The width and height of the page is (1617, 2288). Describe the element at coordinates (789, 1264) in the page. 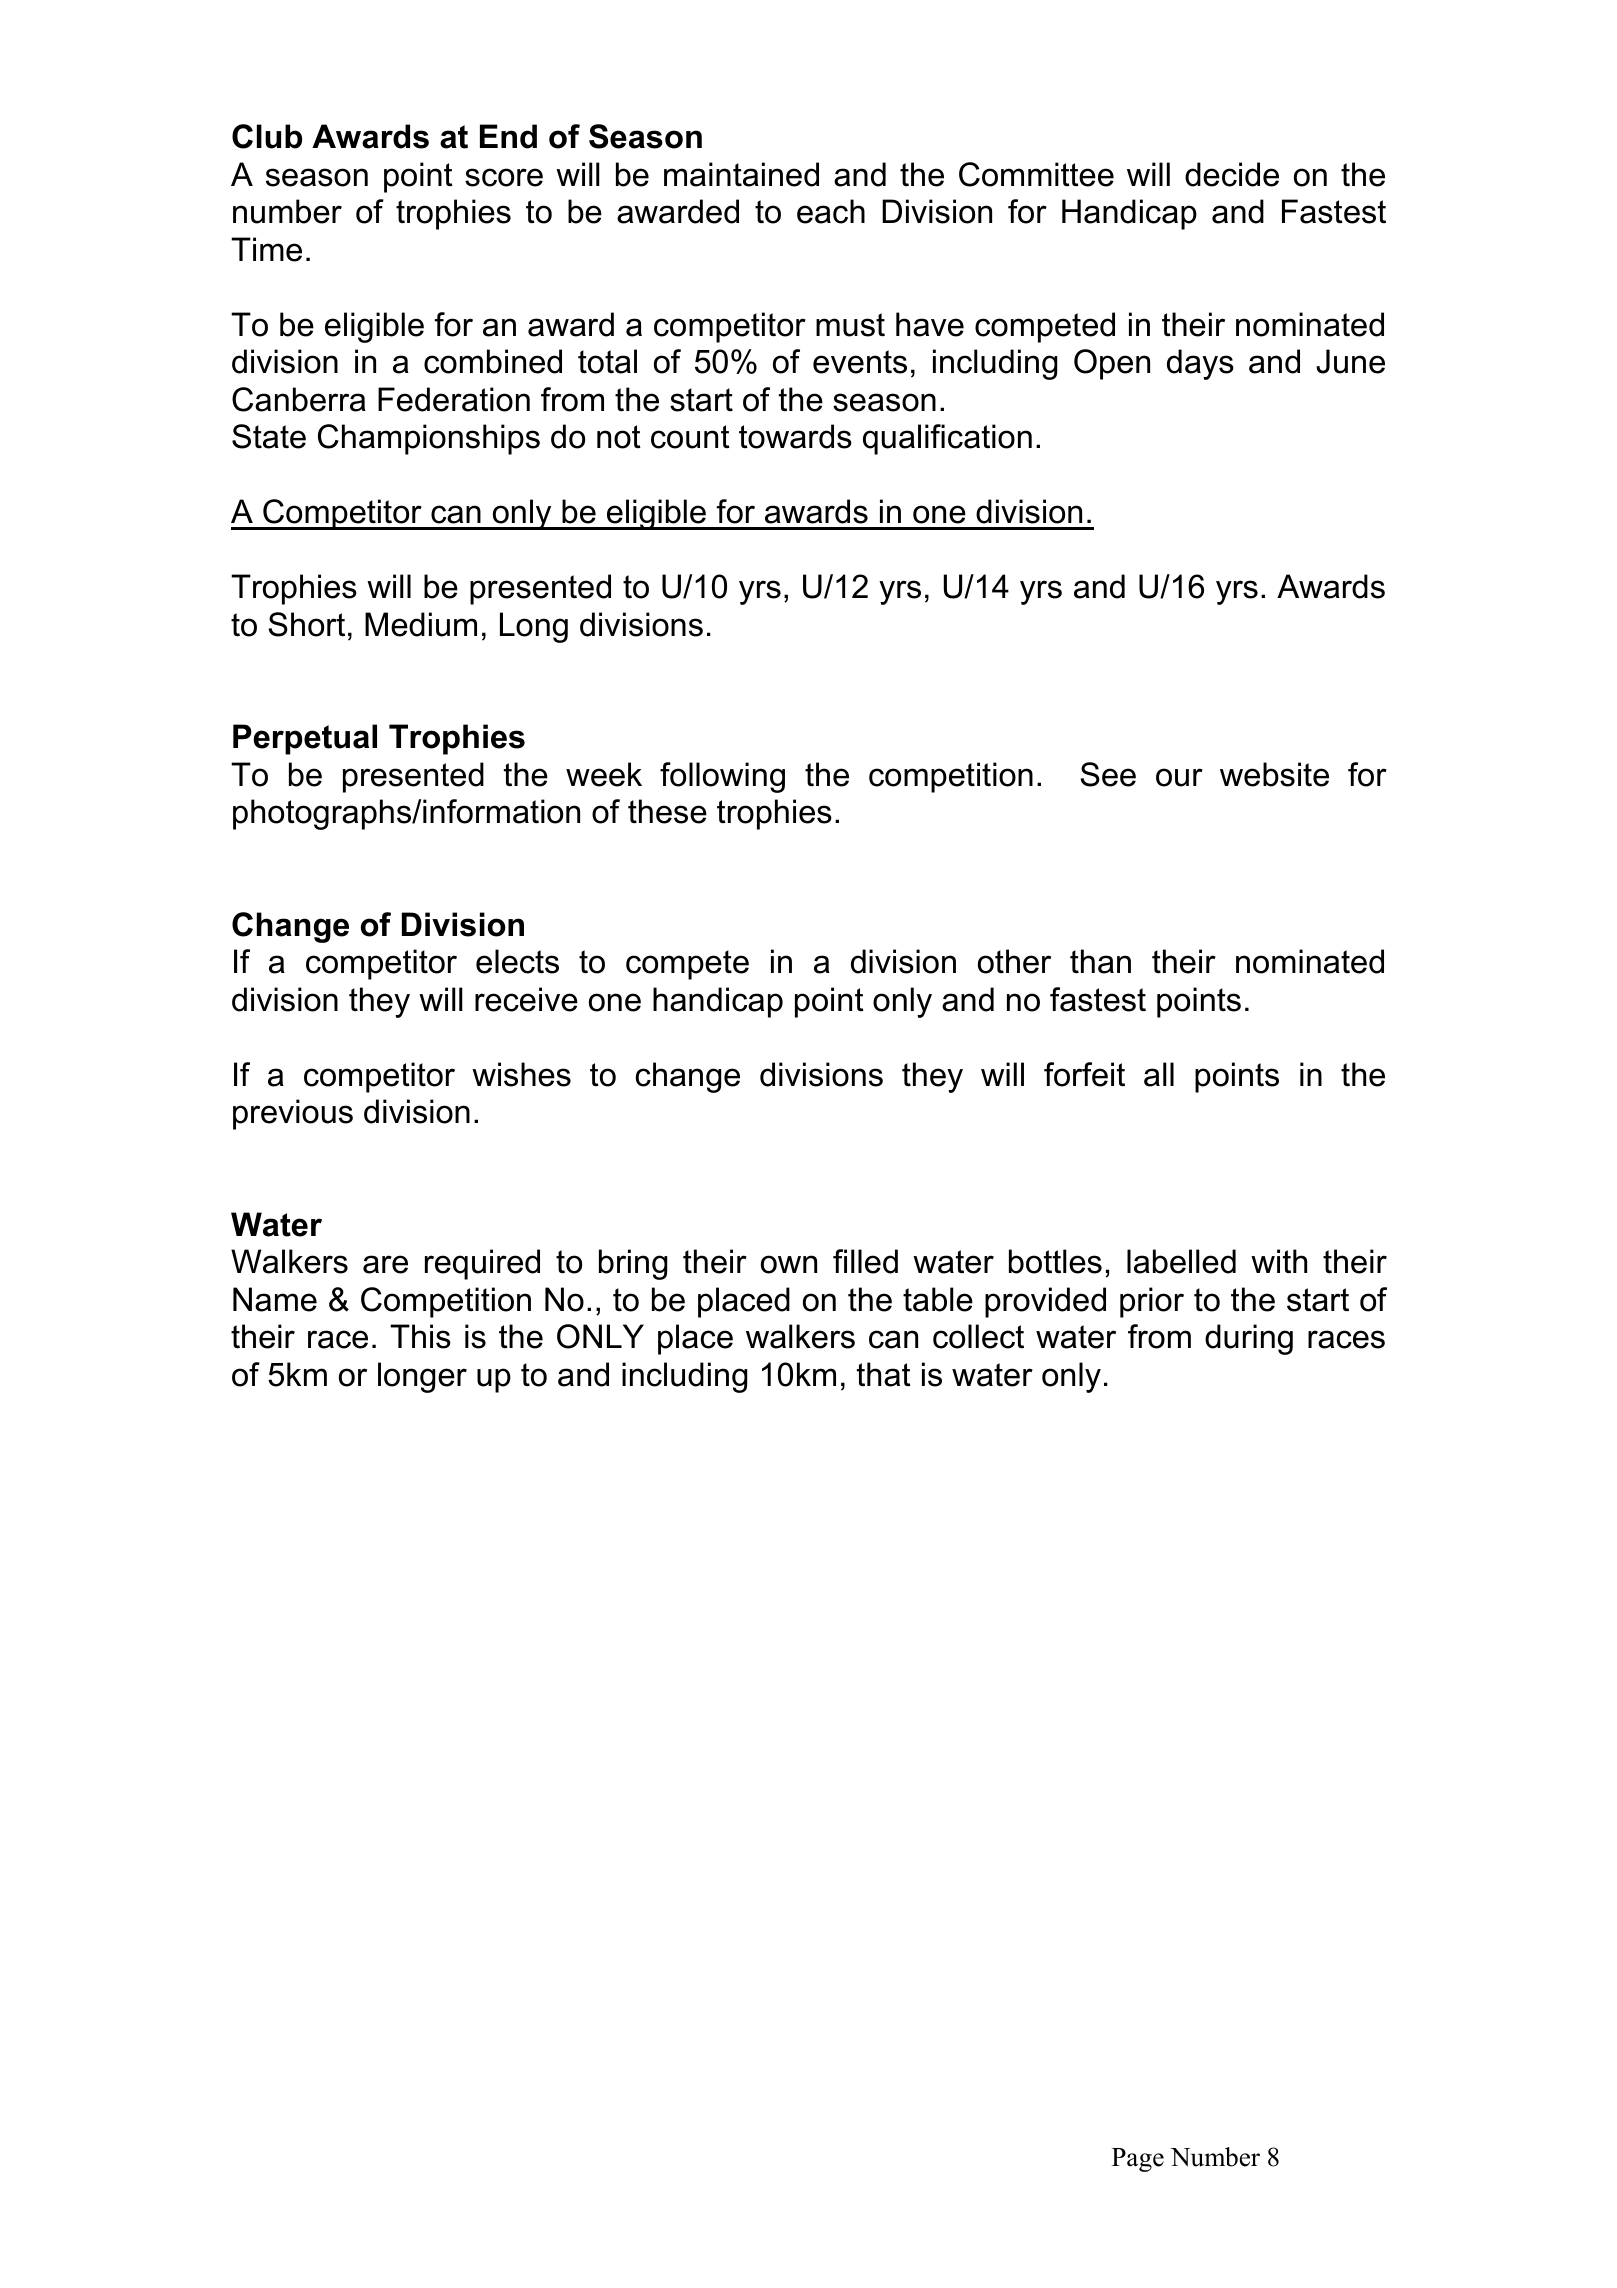

I see `own` at that location.
